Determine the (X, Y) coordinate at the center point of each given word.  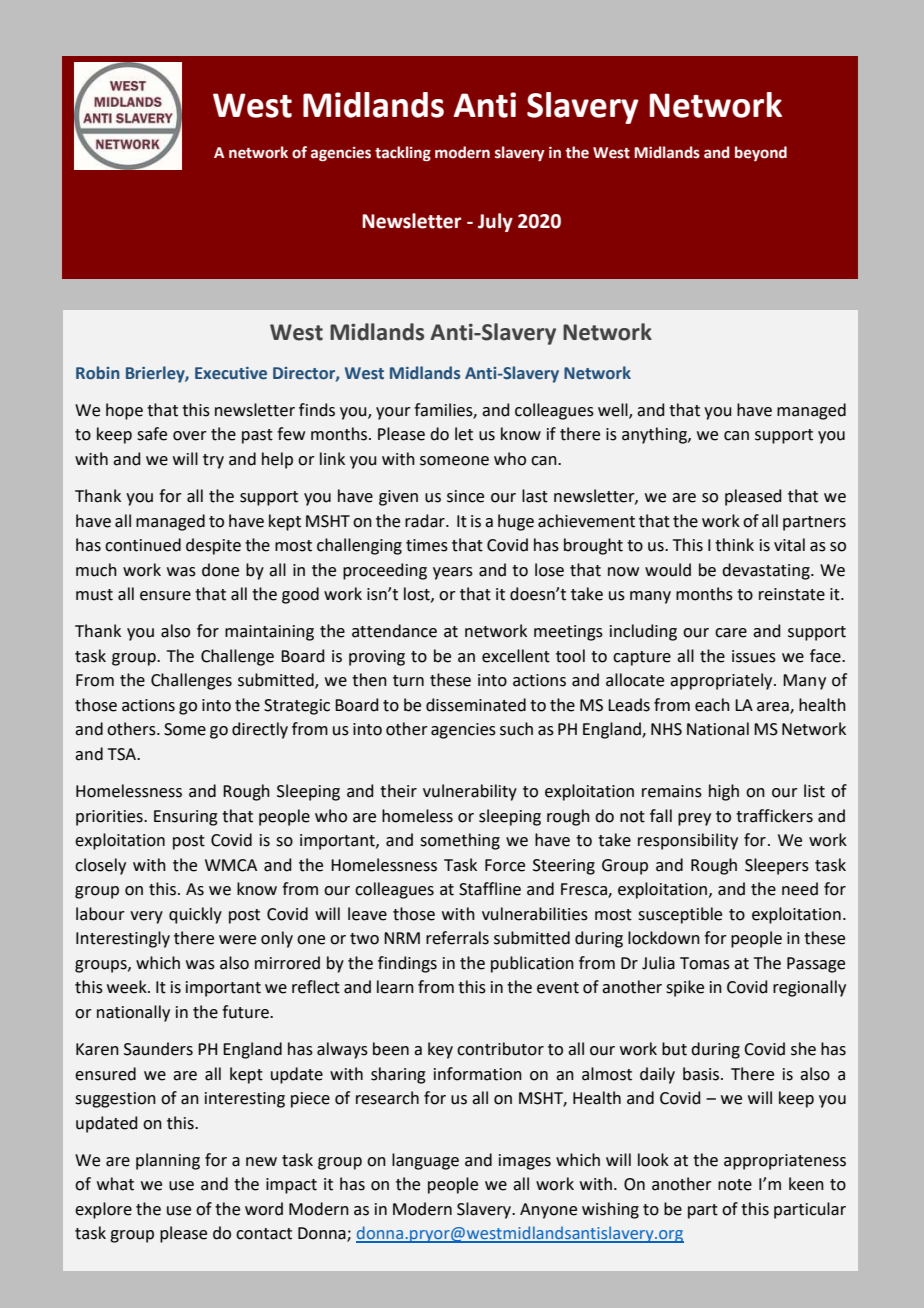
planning (168, 1161)
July (495, 222)
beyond (761, 153)
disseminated (476, 705)
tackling (403, 153)
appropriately (722, 681)
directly (260, 730)
